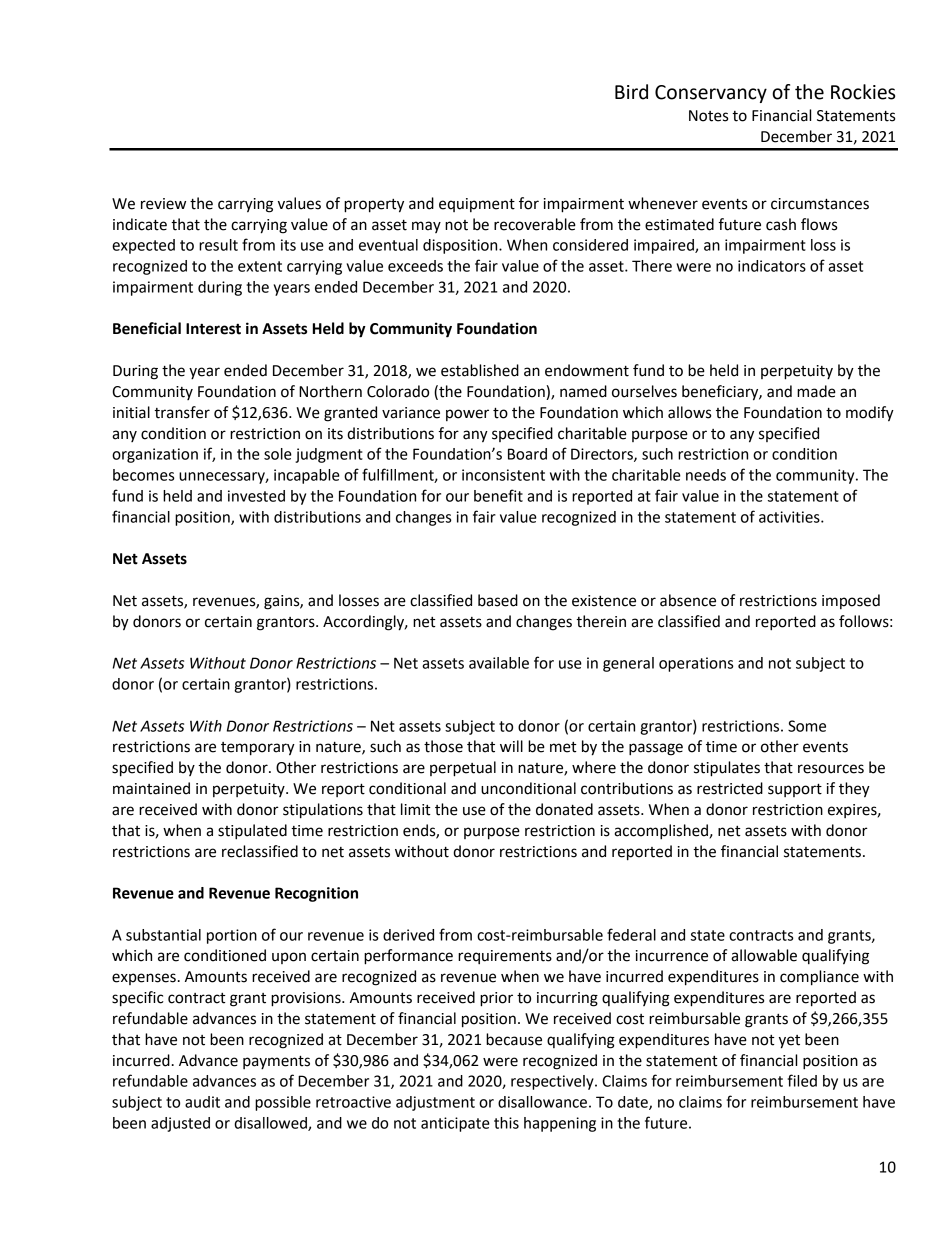  What do you see at coordinates (163, 204) in the screenshot?
I see `review` at bounding box center [163, 204].
